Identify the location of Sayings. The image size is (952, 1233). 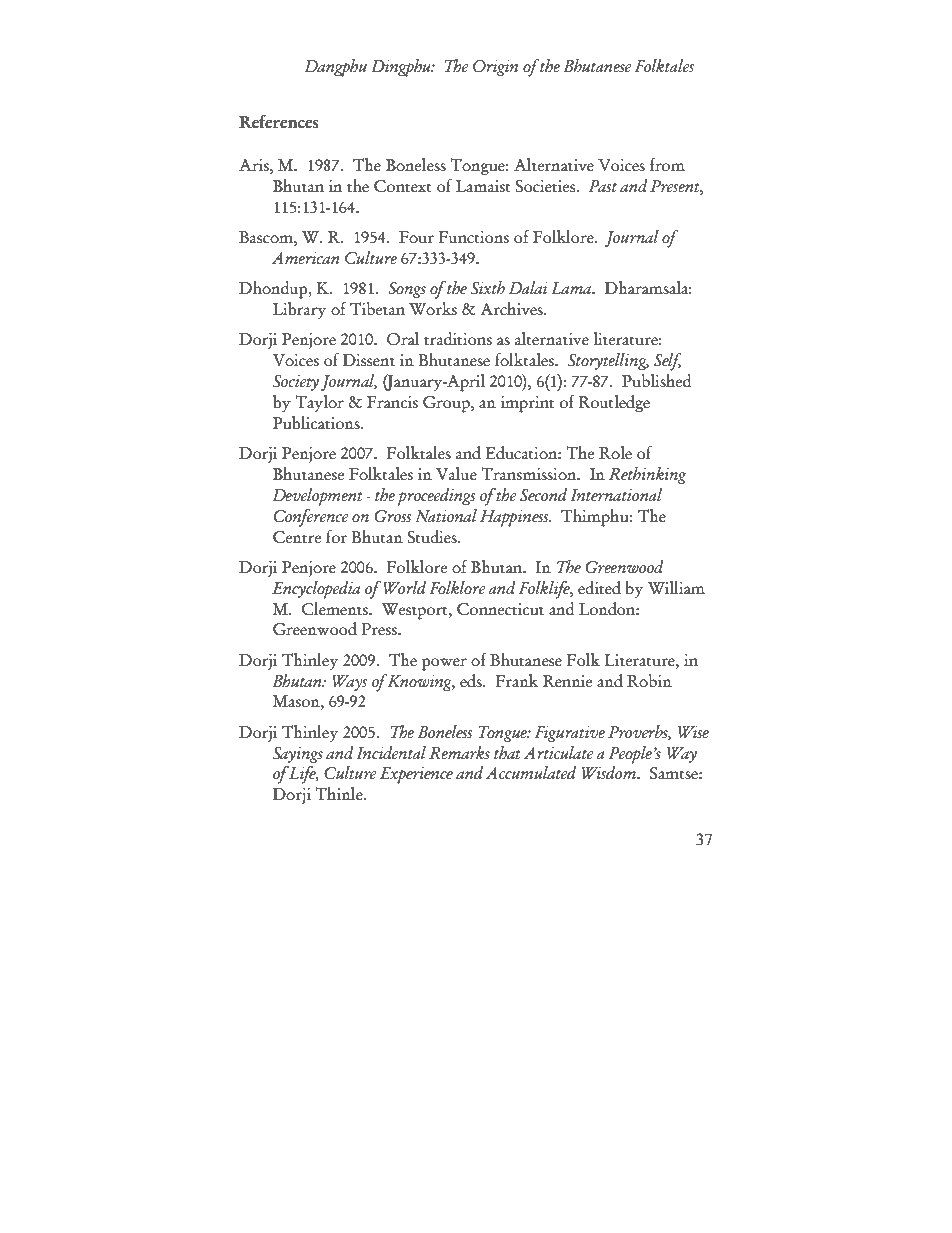
(298, 755).
